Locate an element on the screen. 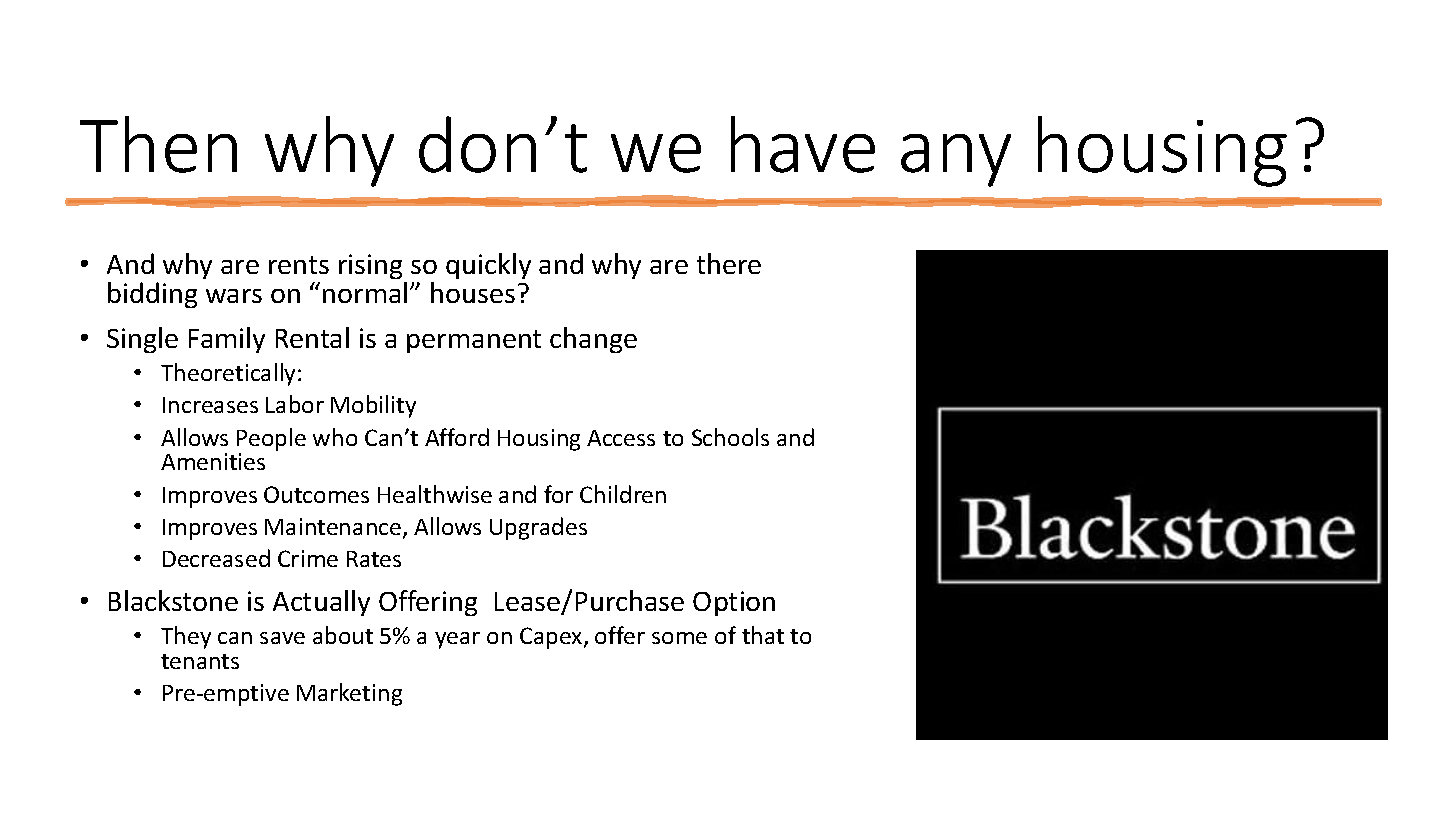 The image size is (1456, 819). have is located at coordinates (803, 144).
